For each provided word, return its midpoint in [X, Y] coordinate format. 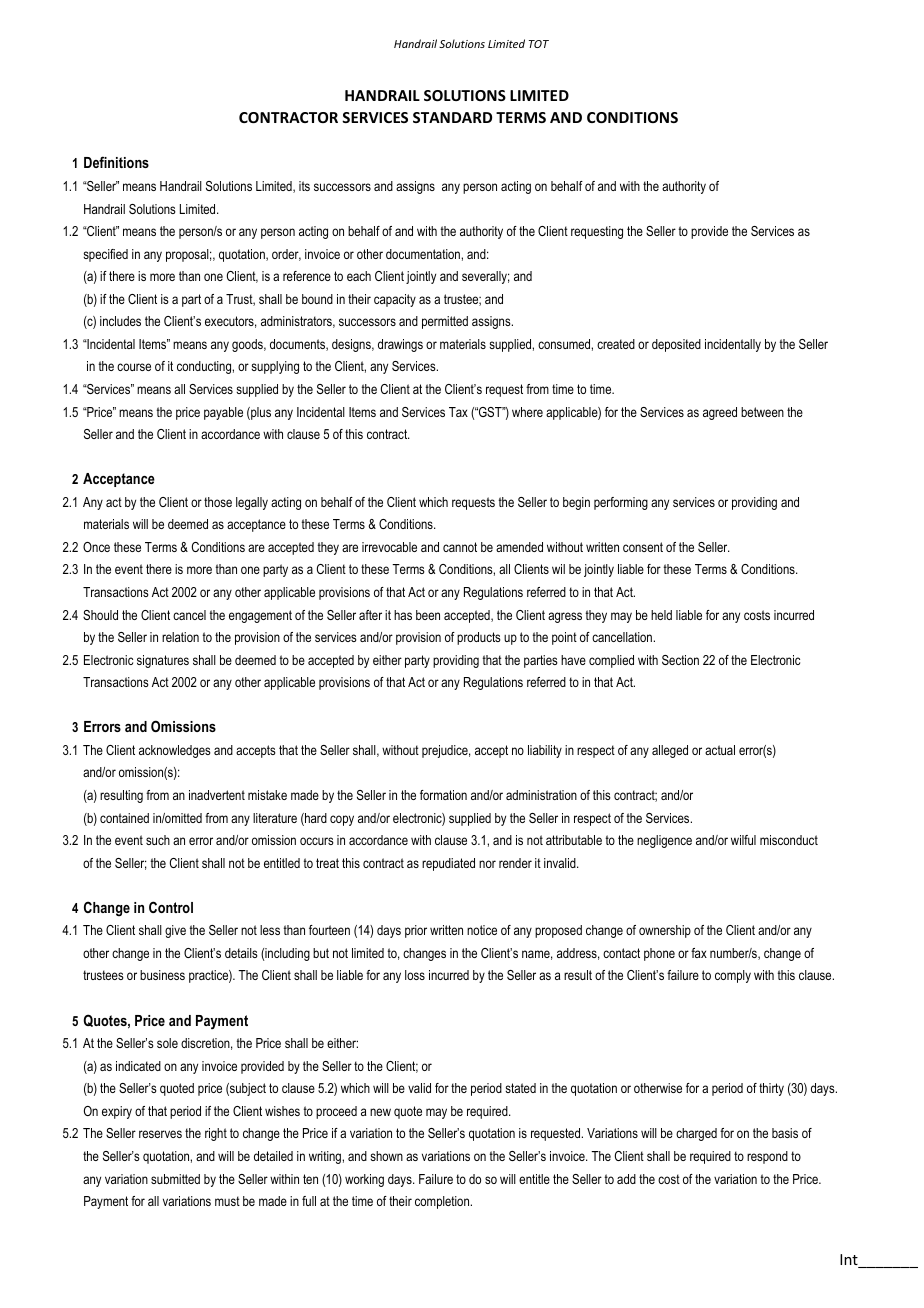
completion [443, 1202]
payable [223, 413]
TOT [539, 44]
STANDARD [452, 117]
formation [443, 795]
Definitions [116, 162]
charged [696, 1134]
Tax [458, 412]
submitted [175, 1179]
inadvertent [217, 795]
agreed [720, 413]
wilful [743, 840]
